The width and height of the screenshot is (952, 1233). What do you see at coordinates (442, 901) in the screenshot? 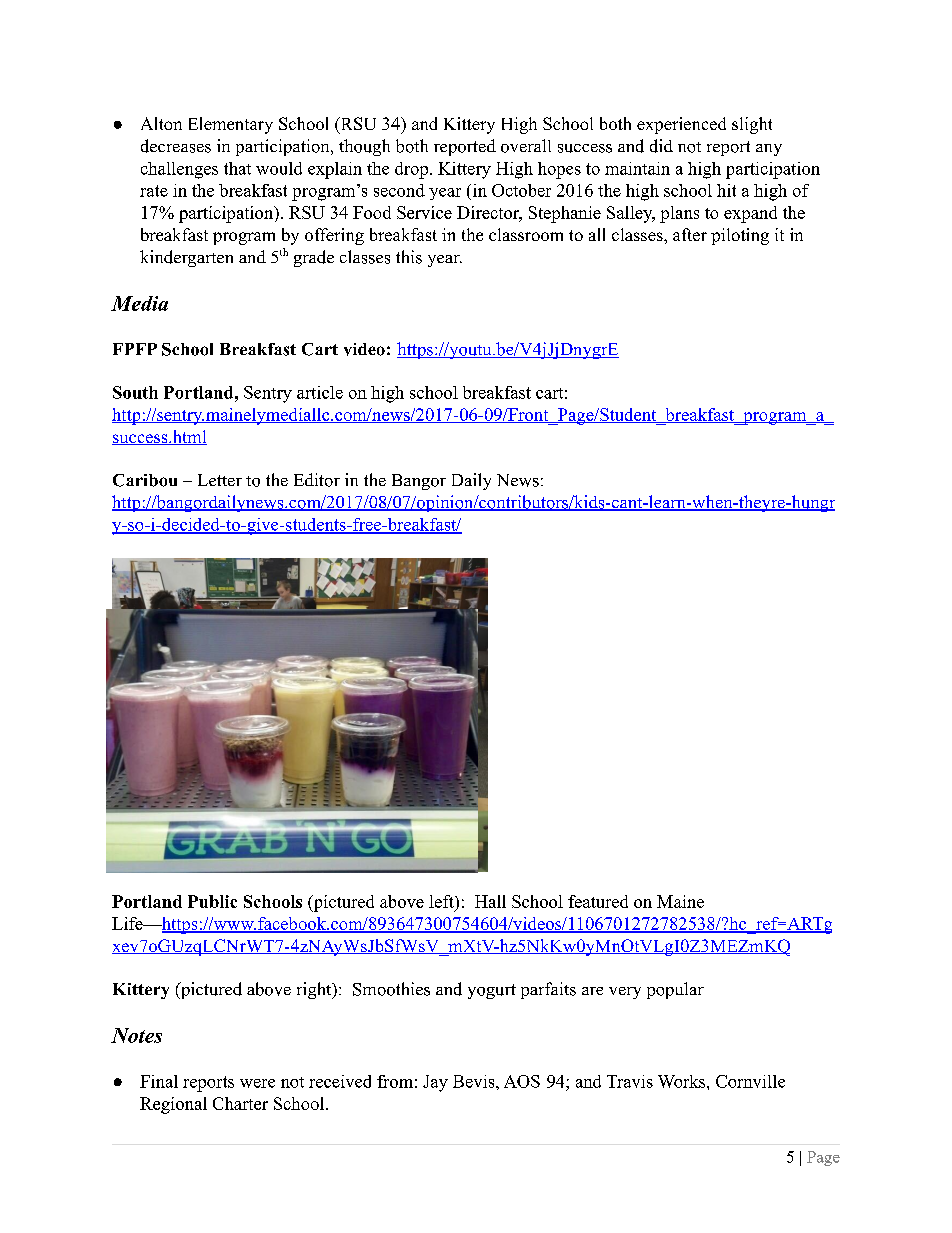
I see `left` at bounding box center [442, 901].
